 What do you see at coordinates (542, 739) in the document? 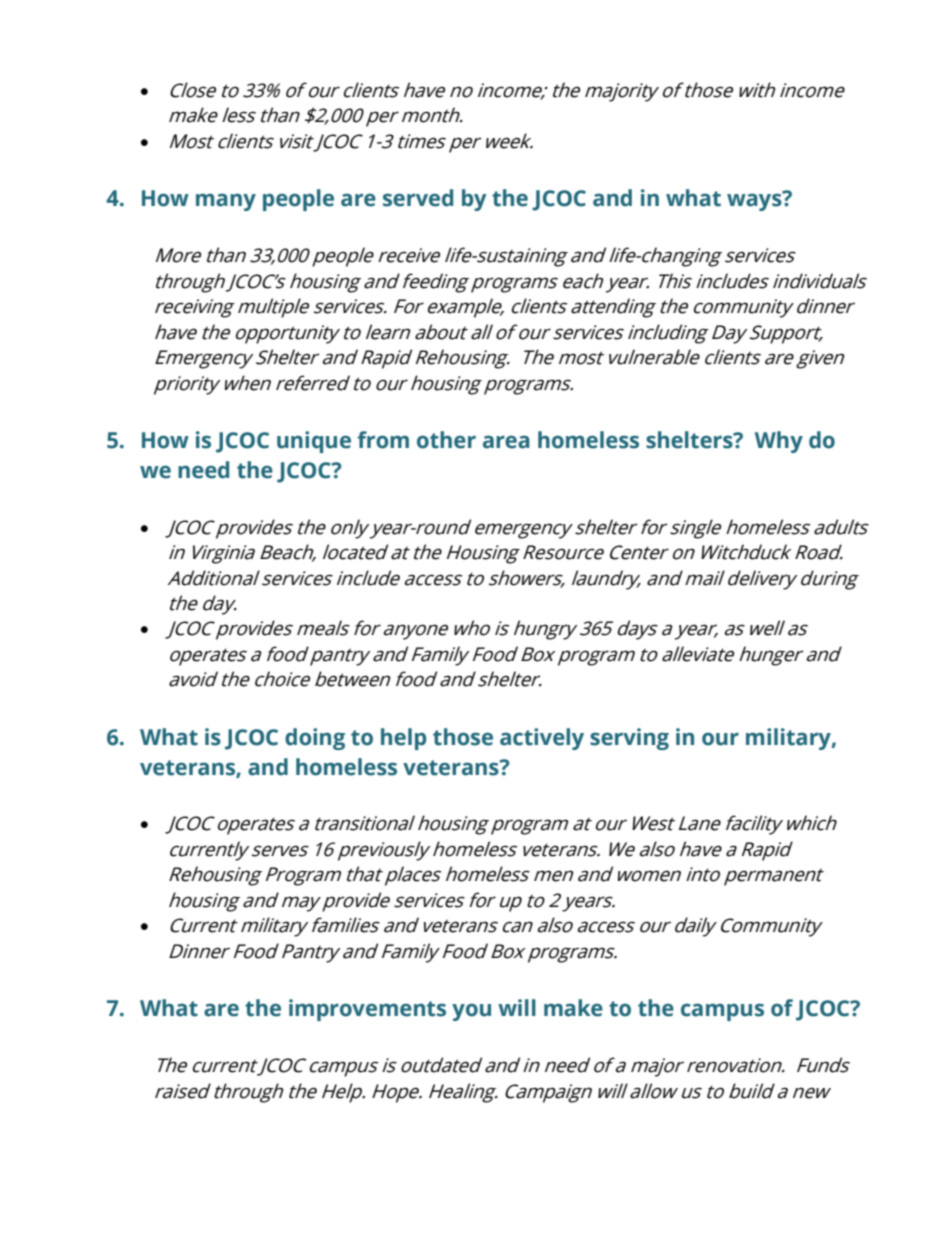
I see `actively` at bounding box center [542, 739].
